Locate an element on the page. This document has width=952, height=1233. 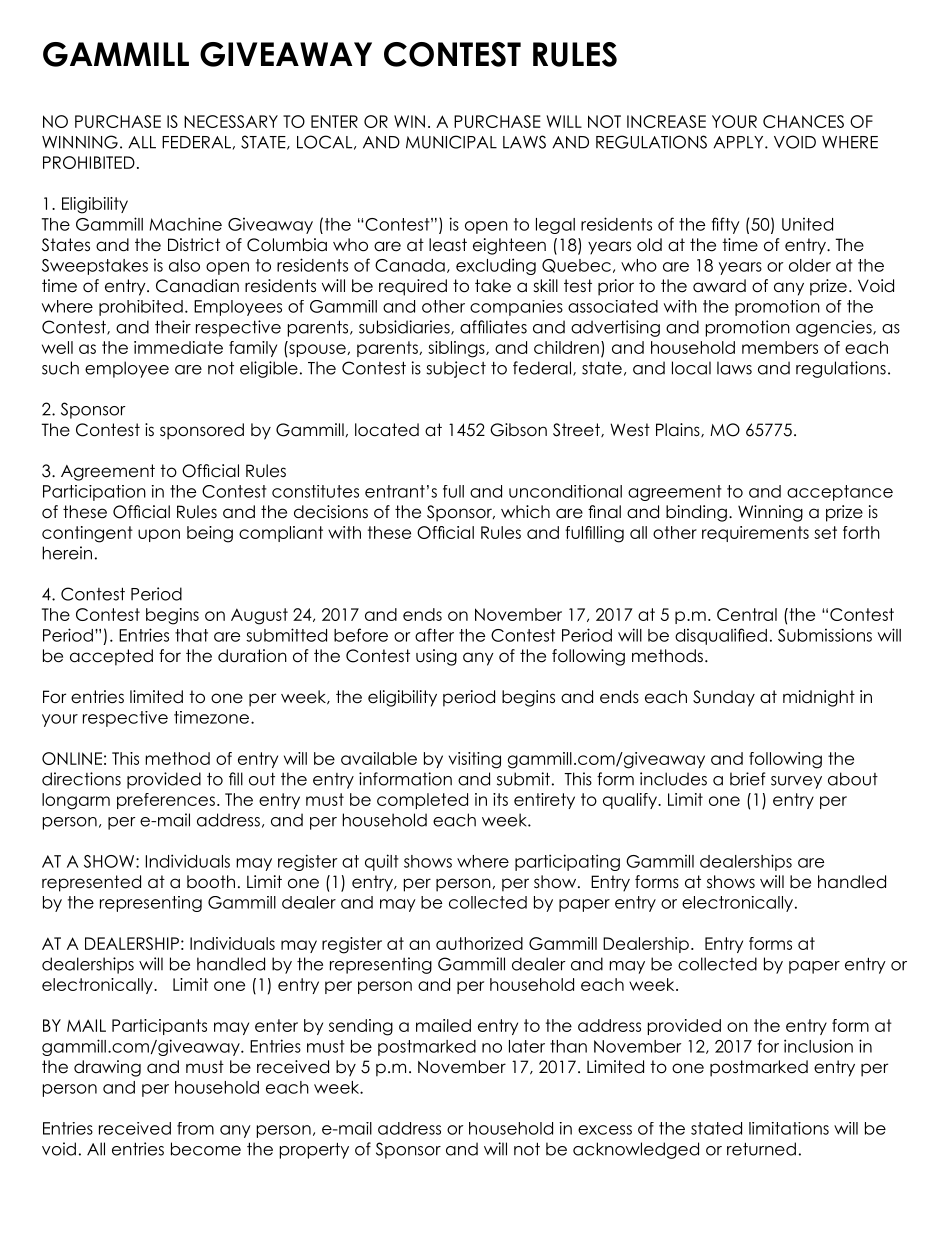
booth is located at coordinates (211, 882).
